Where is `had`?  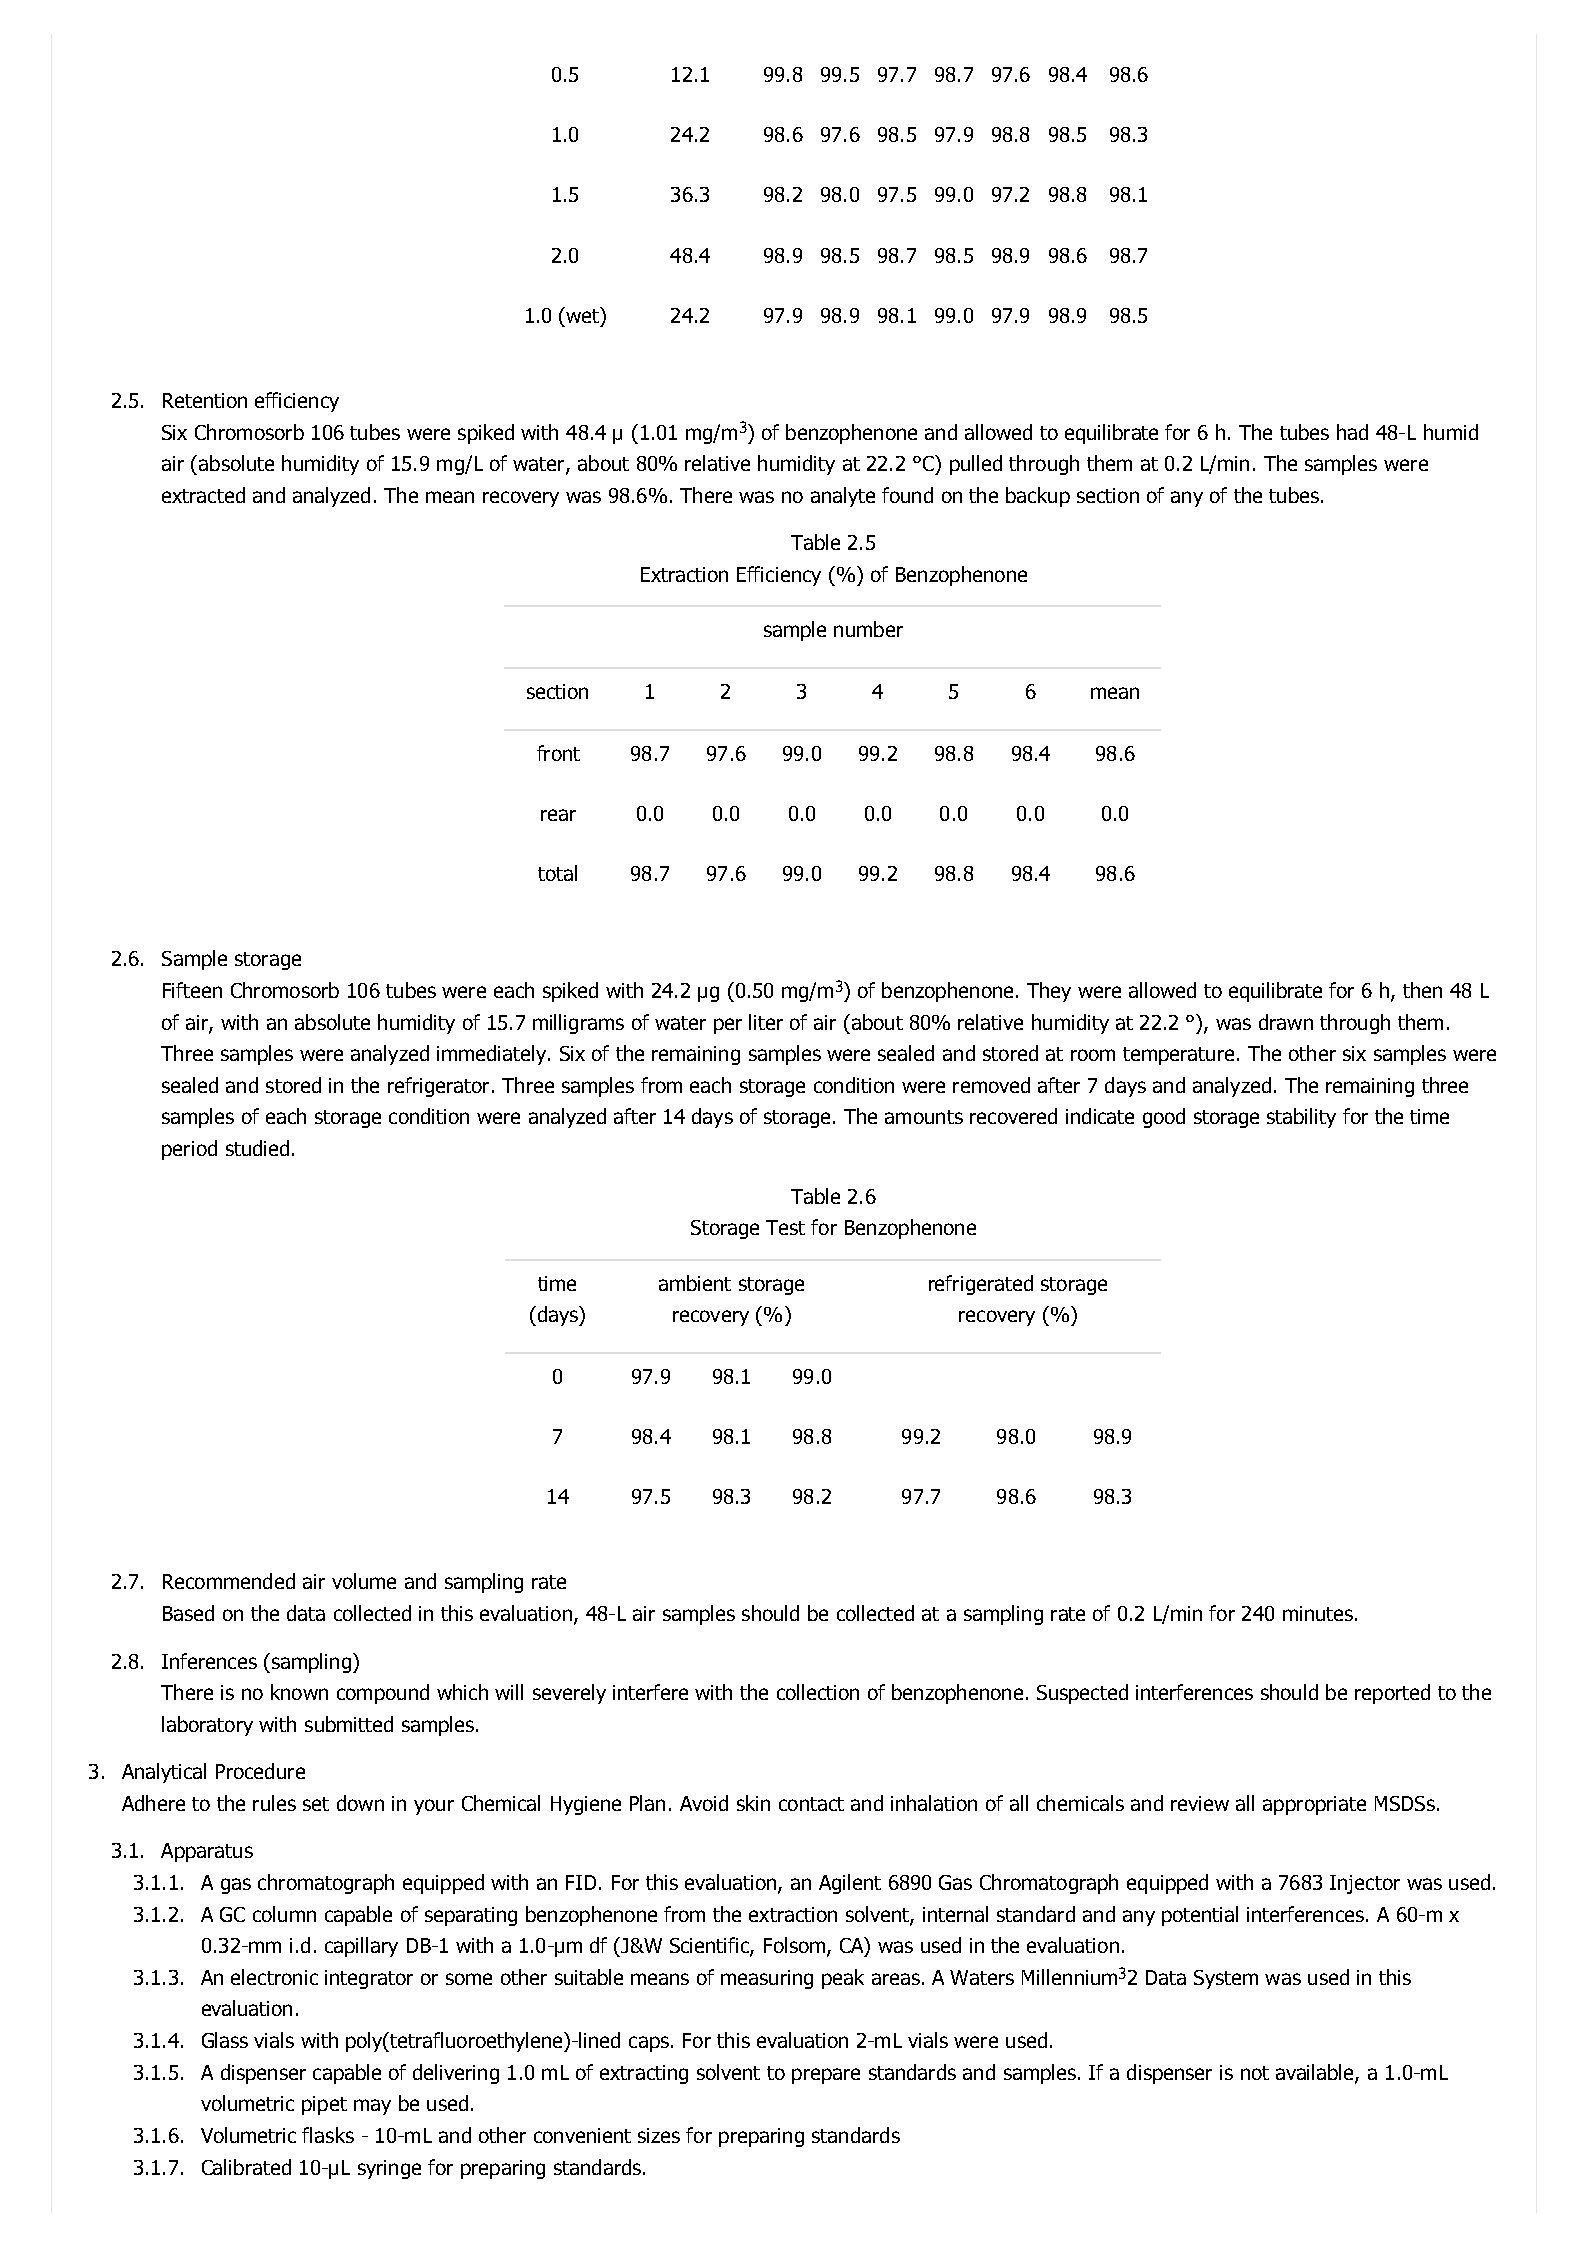
had is located at coordinates (1352, 432).
